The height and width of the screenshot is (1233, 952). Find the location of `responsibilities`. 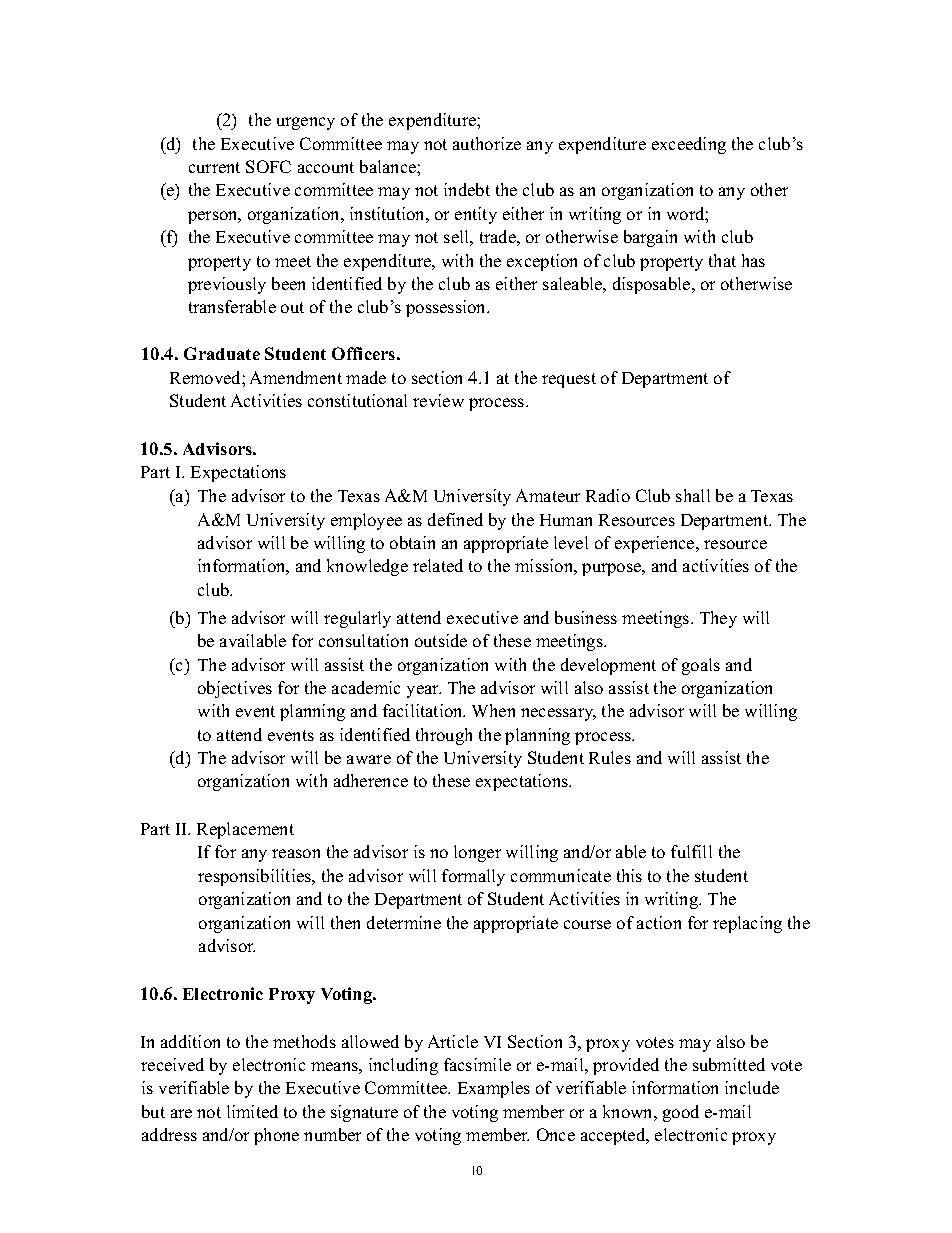

responsibilities is located at coordinates (255, 877).
